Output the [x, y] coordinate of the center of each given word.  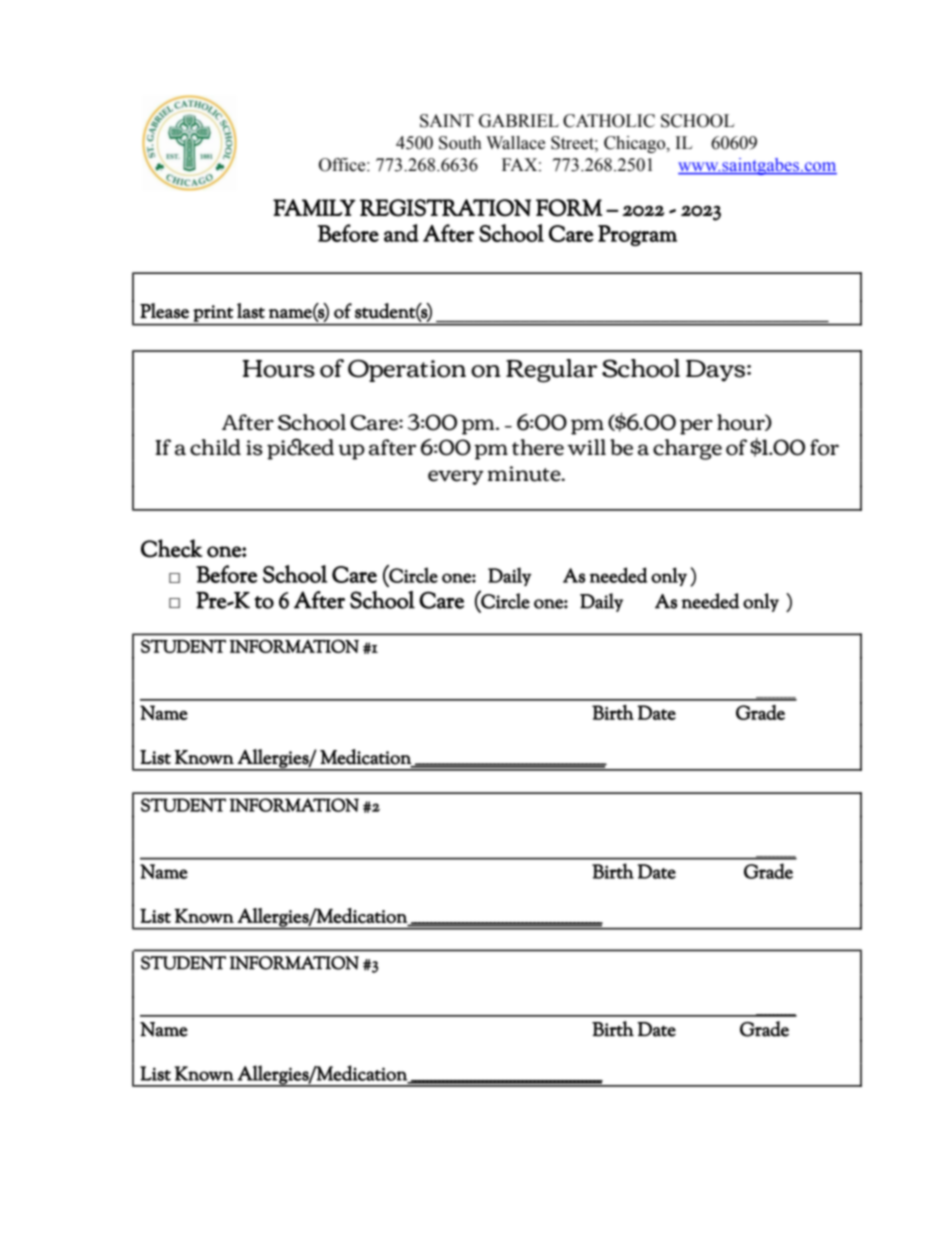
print [213, 313]
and [401, 233]
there [538, 447]
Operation [407, 370]
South [460, 143]
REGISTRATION [445, 208]
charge [687, 449]
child [215, 447]
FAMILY [314, 207]
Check [172, 548]
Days [715, 371]
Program [637, 235]
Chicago [636, 144]
